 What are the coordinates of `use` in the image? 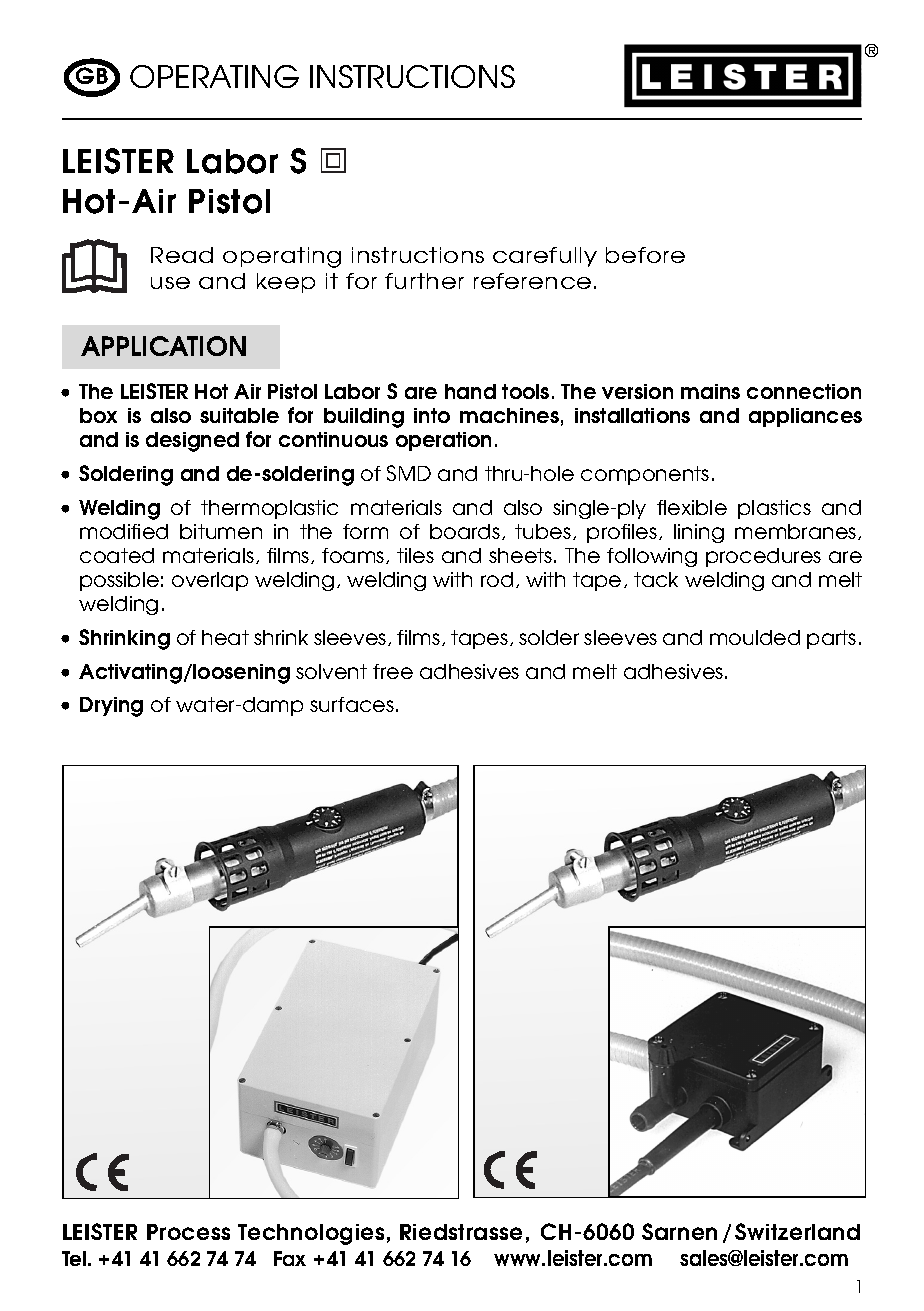 It's located at (170, 283).
